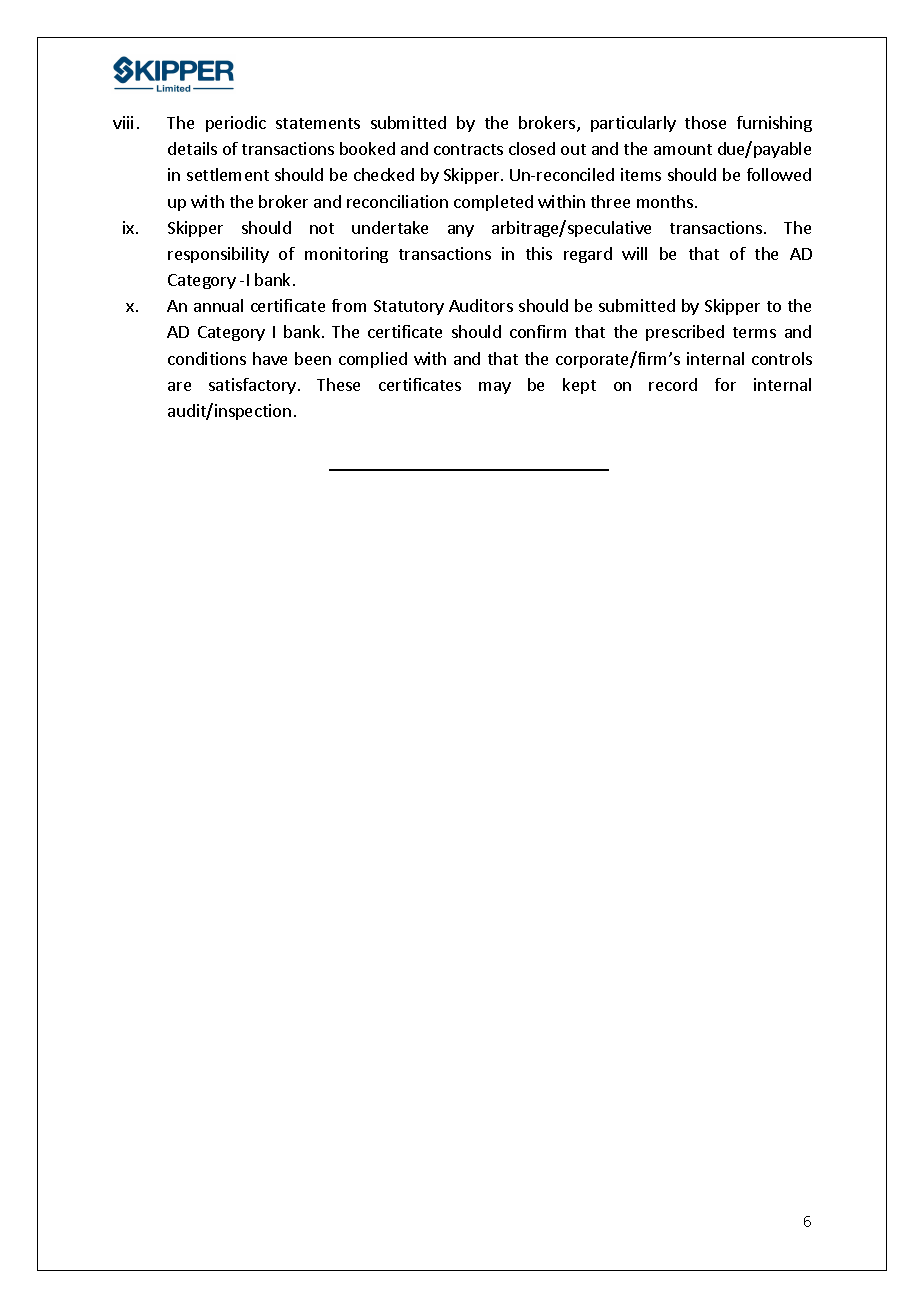  What do you see at coordinates (179, 386) in the image?
I see `are` at bounding box center [179, 386].
